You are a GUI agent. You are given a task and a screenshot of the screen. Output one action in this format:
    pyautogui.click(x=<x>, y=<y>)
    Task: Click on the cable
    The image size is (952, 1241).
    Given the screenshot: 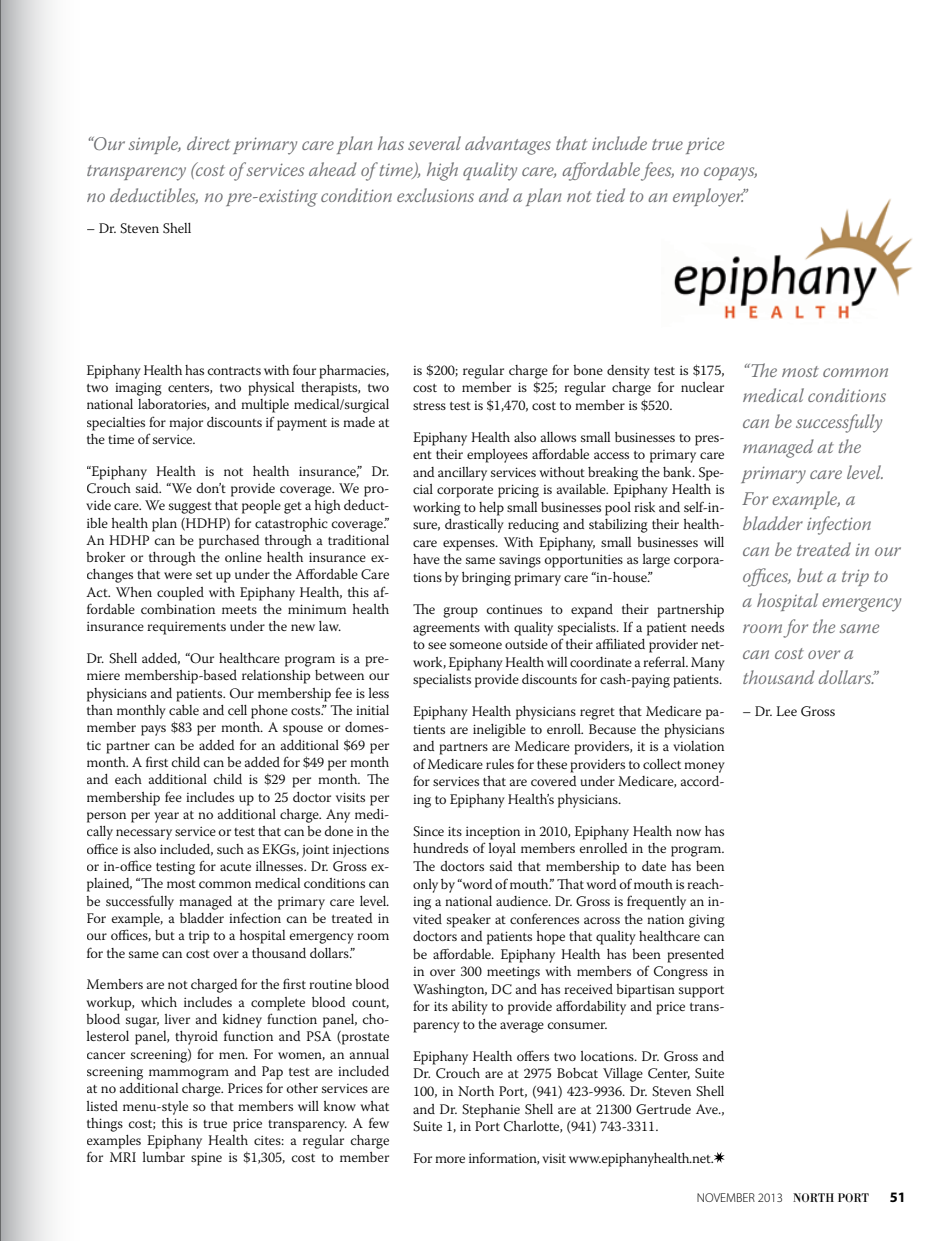 What is the action you would take?
    pyautogui.click(x=184, y=710)
